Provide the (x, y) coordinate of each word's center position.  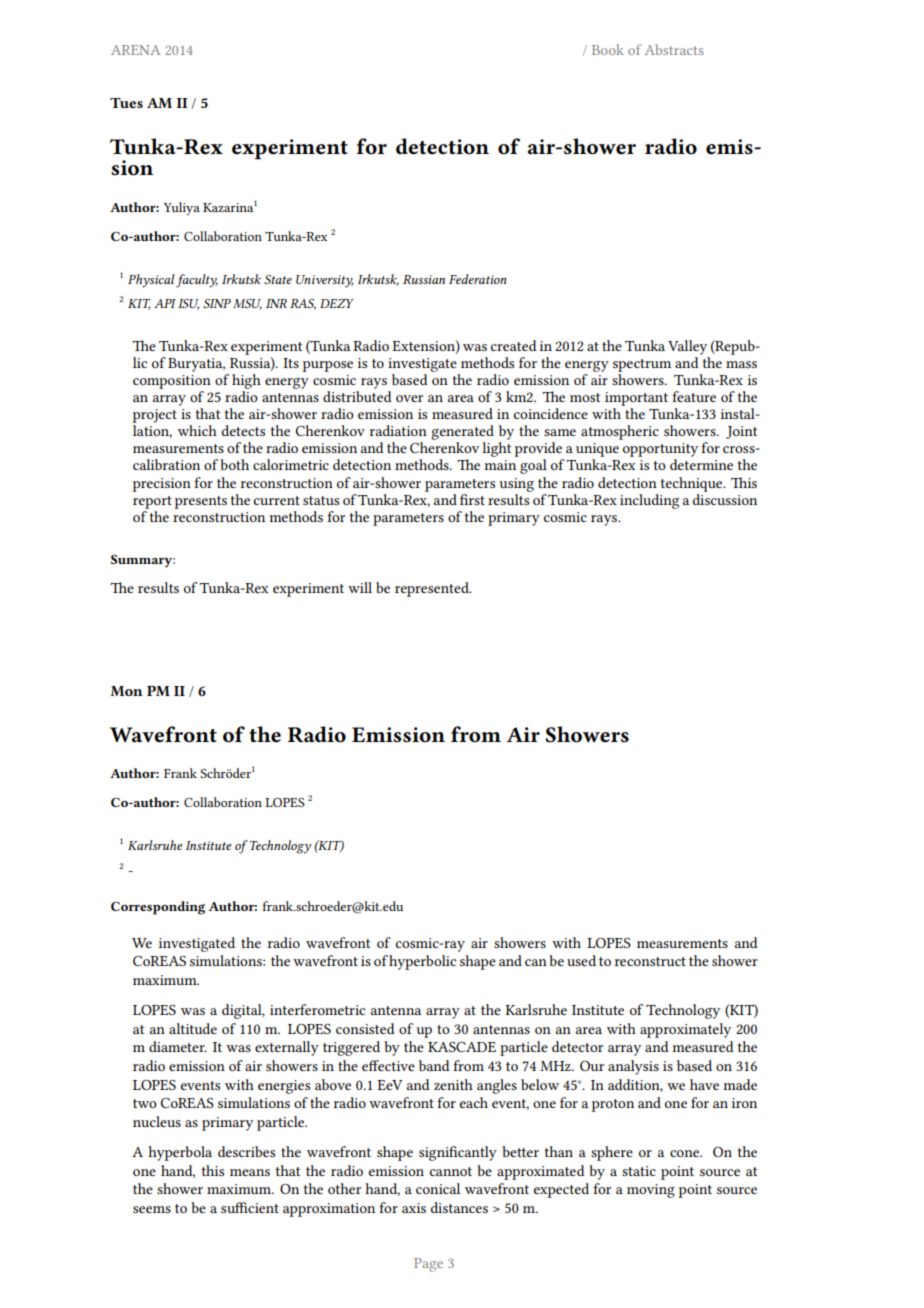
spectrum (642, 365)
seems (152, 1209)
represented (433, 589)
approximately (685, 1030)
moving (651, 1191)
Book (608, 49)
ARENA (135, 50)
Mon (127, 691)
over (409, 398)
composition (172, 382)
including (649, 501)
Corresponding (158, 908)
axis (414, 1208)
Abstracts (674, 49)
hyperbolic (422, 962)
